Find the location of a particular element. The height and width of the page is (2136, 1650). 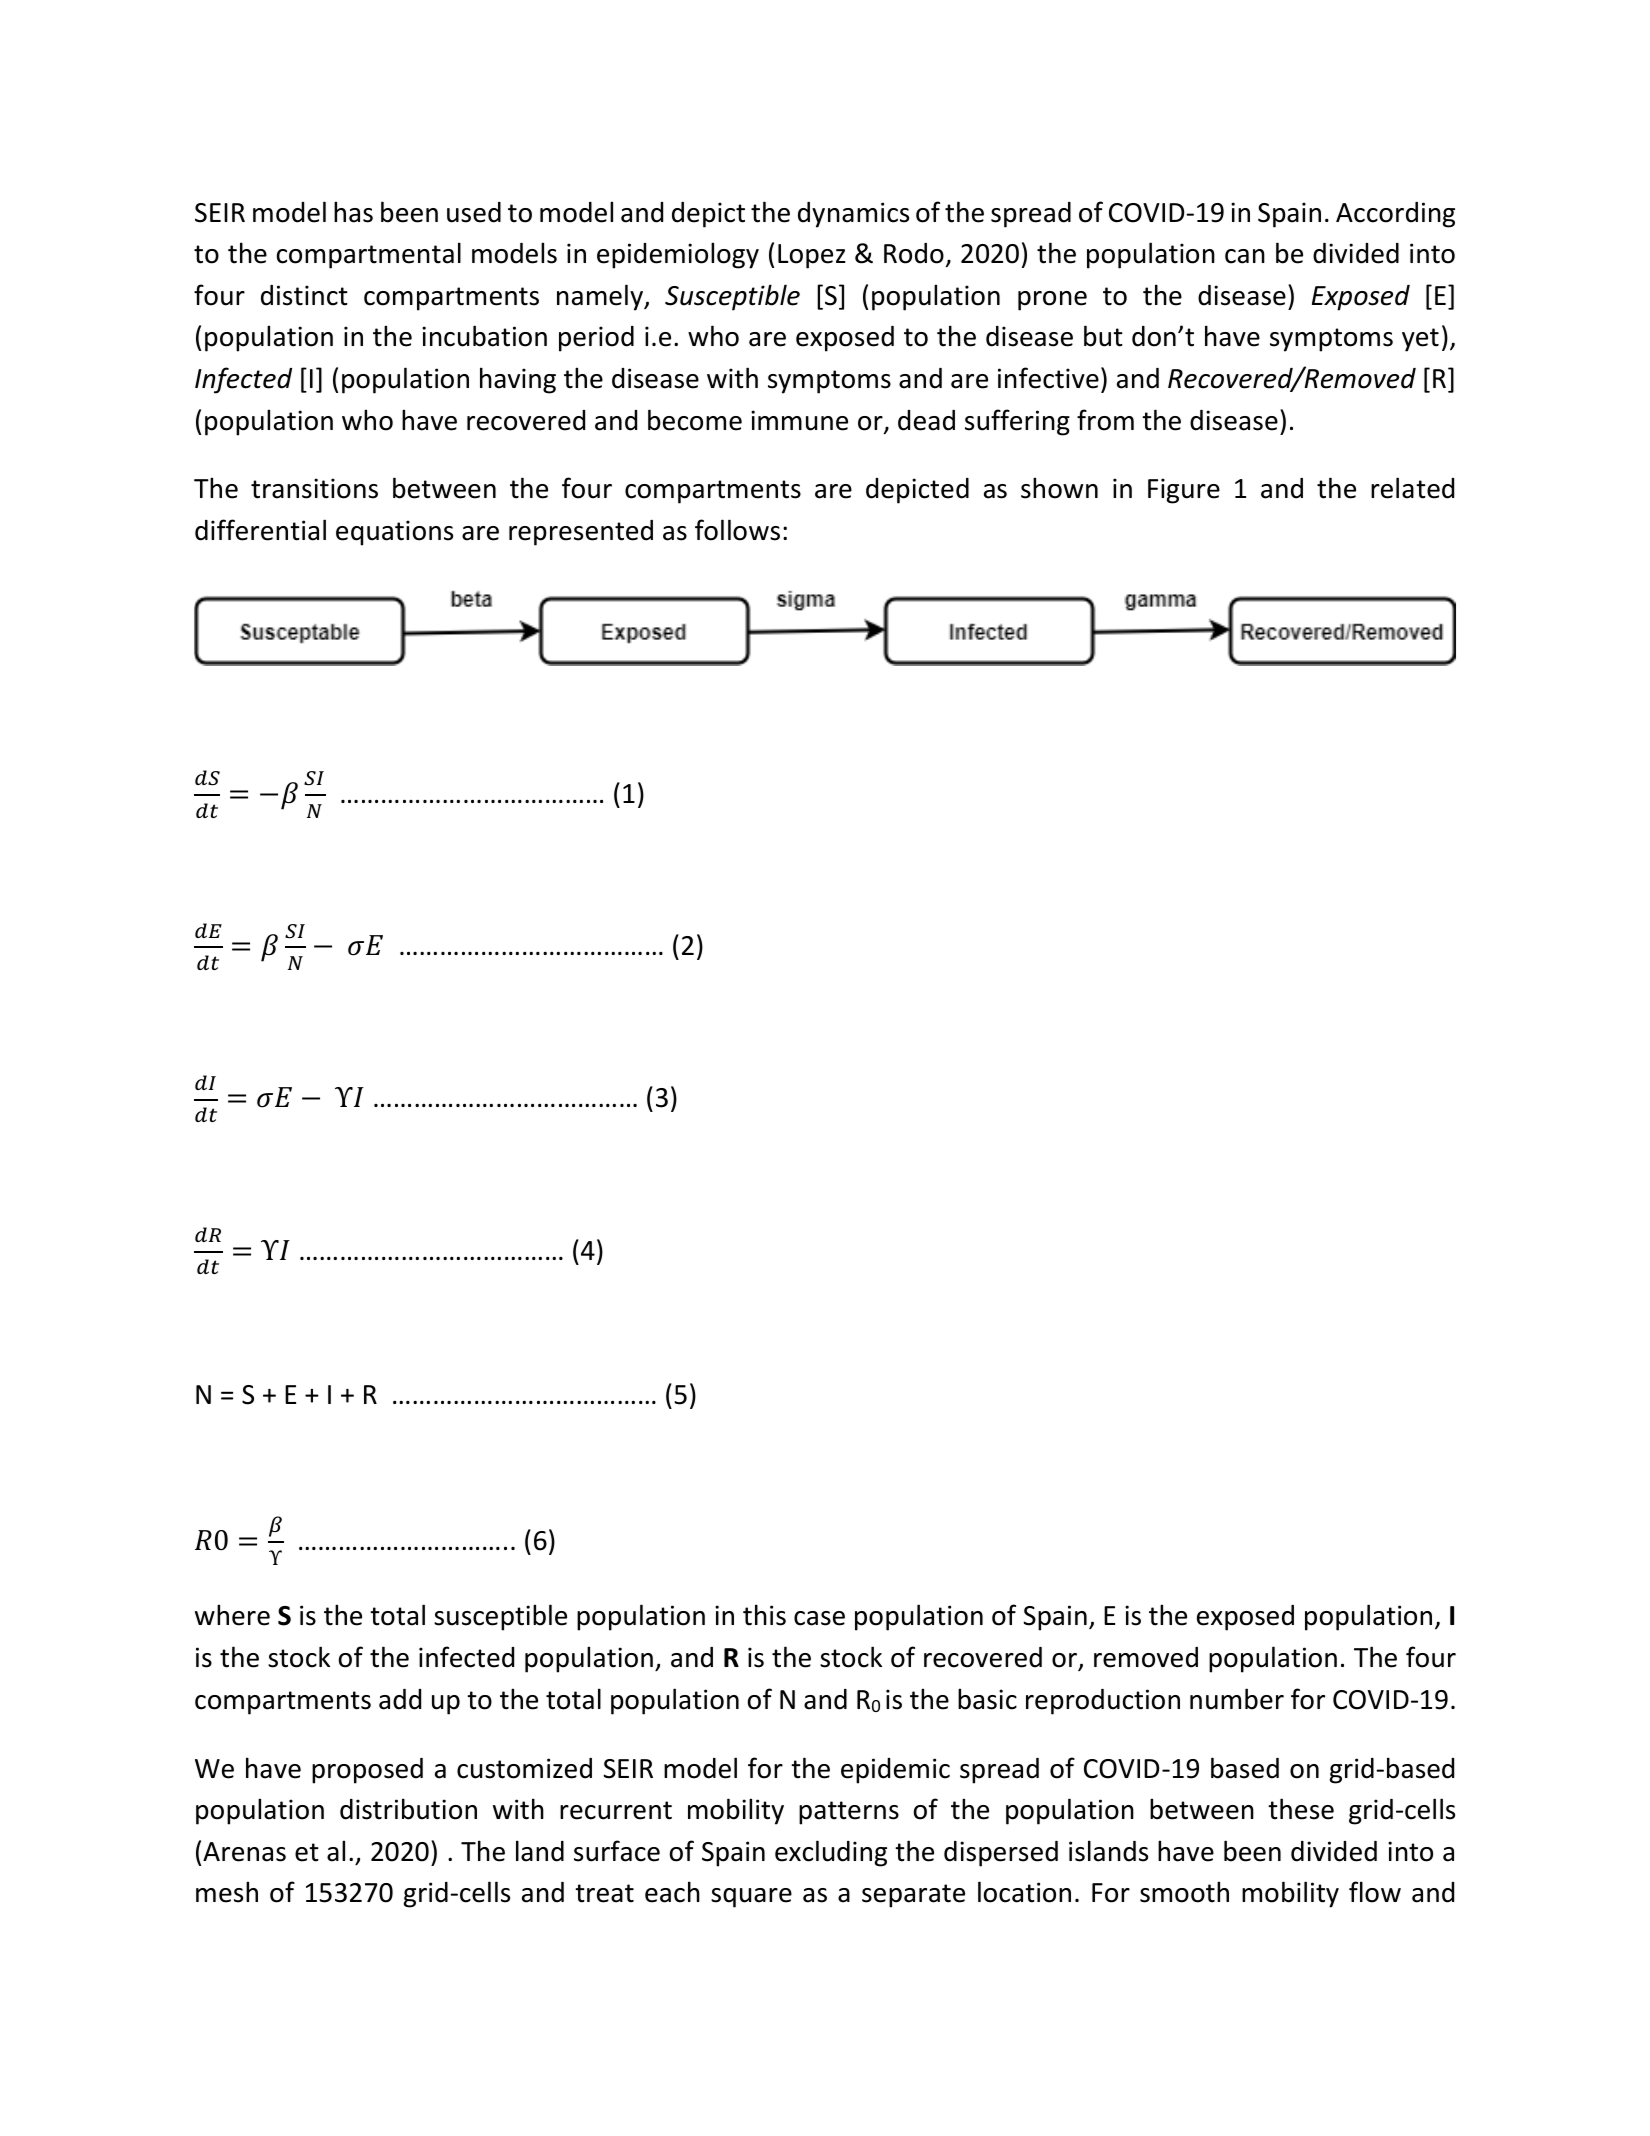

follows is located at coordinates (737, 530).
